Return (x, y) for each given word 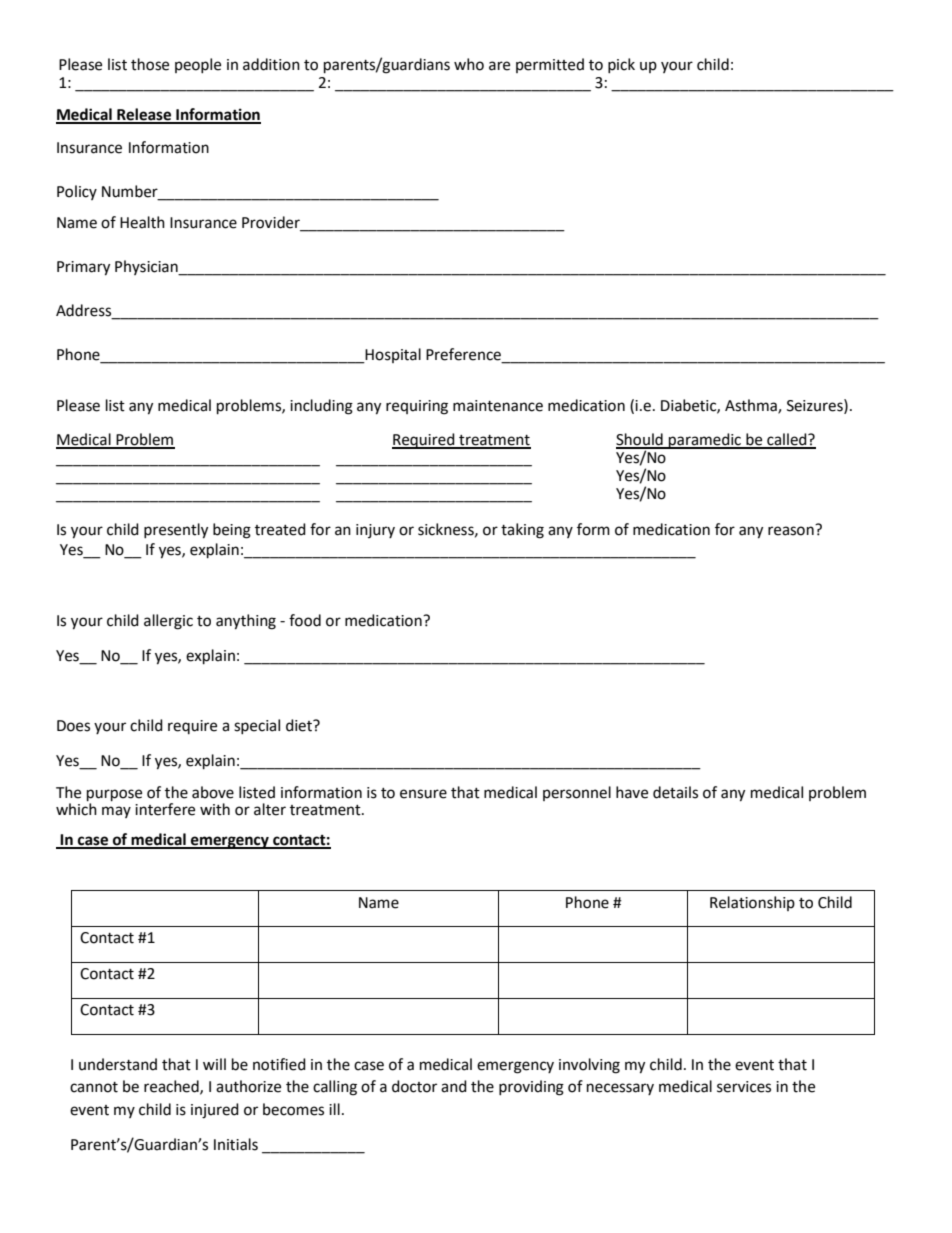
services (744, 1087)
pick (621, 65)
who (469, 64)
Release (144, 115)
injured (215, 1111)
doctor (414, 1086)
